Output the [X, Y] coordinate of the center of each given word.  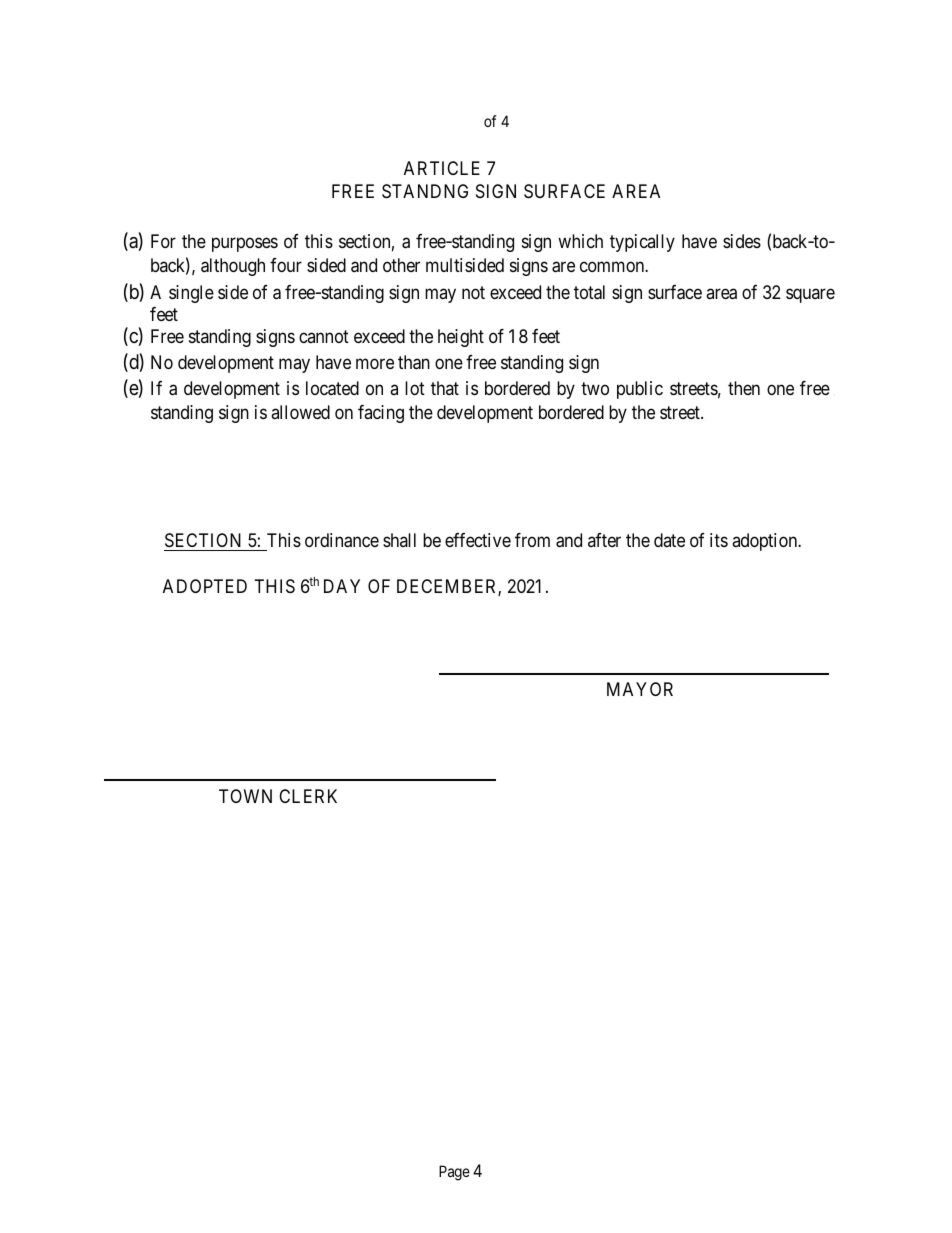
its [719, 540]
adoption [766, 542]
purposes [245, 244]
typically [642, 243]
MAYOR [640, 689]
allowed [300, 412]
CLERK [308, 796]
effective [478, 540]
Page [454, 1173]
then [744, 388]
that [445, 388]
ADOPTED [205, 586]
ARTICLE [442, 168]
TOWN [245, 796]
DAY [342, 586]
